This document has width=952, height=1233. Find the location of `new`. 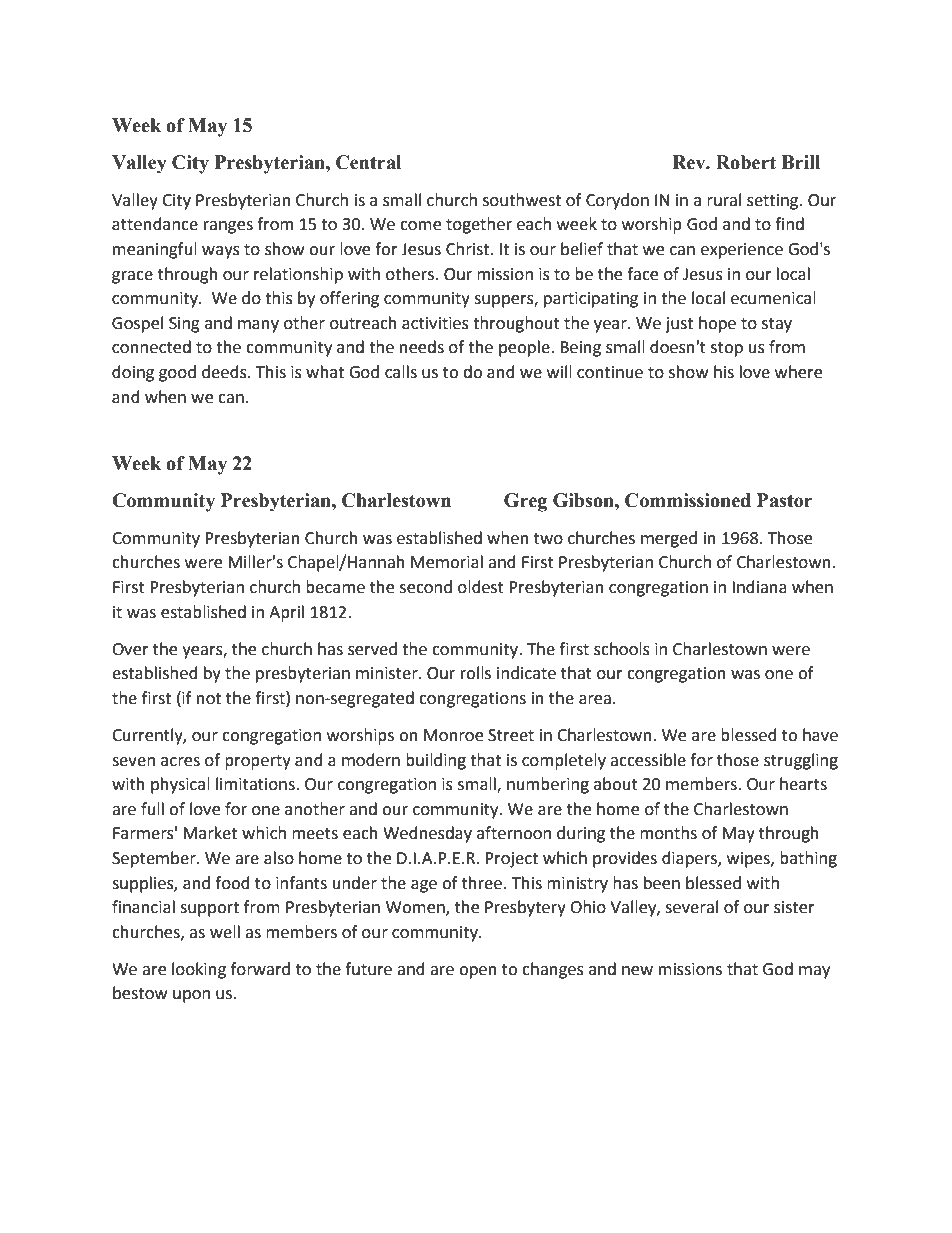

new is located at coordinates (637, 971).
